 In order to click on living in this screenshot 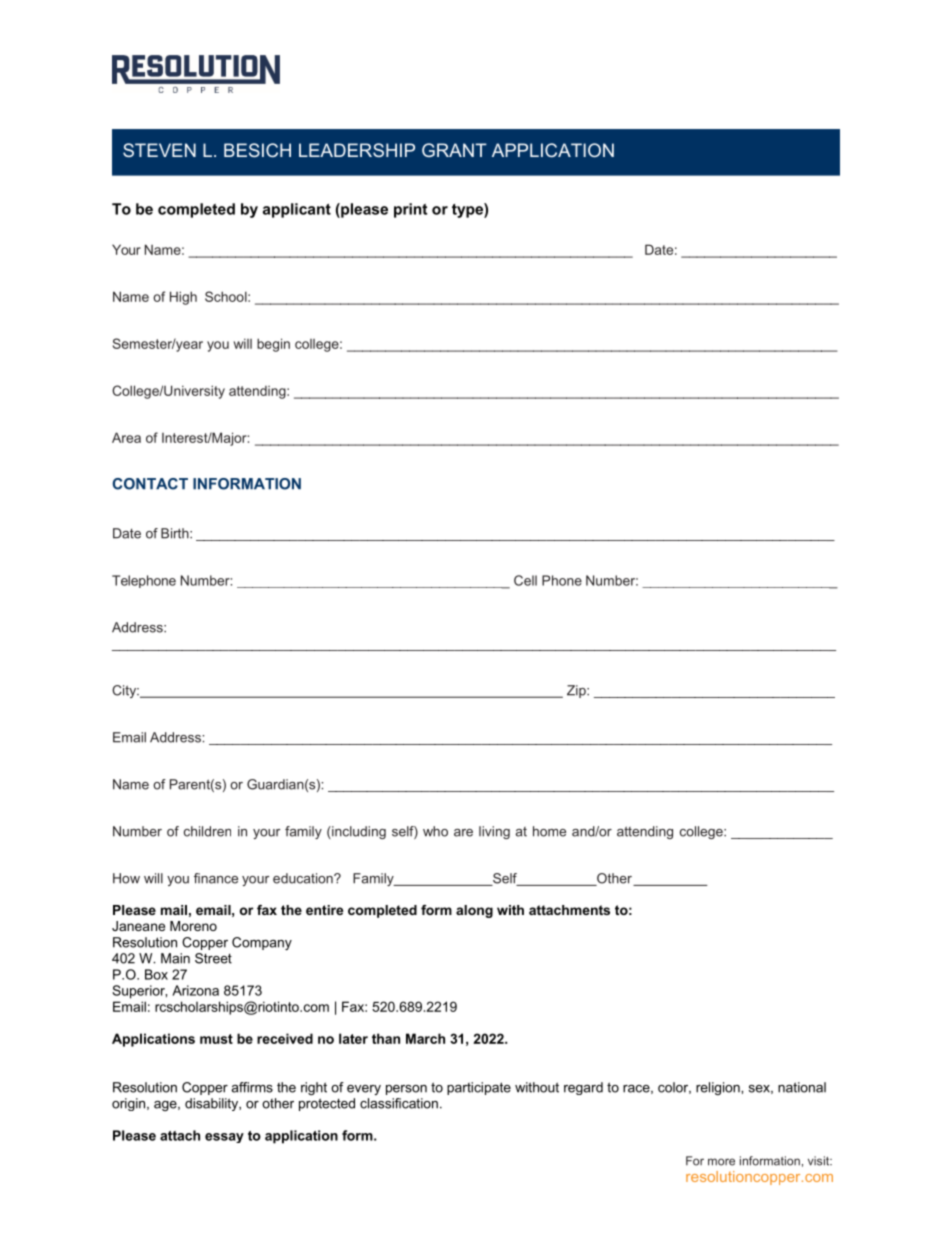, I will do `click(494, 832)`.
